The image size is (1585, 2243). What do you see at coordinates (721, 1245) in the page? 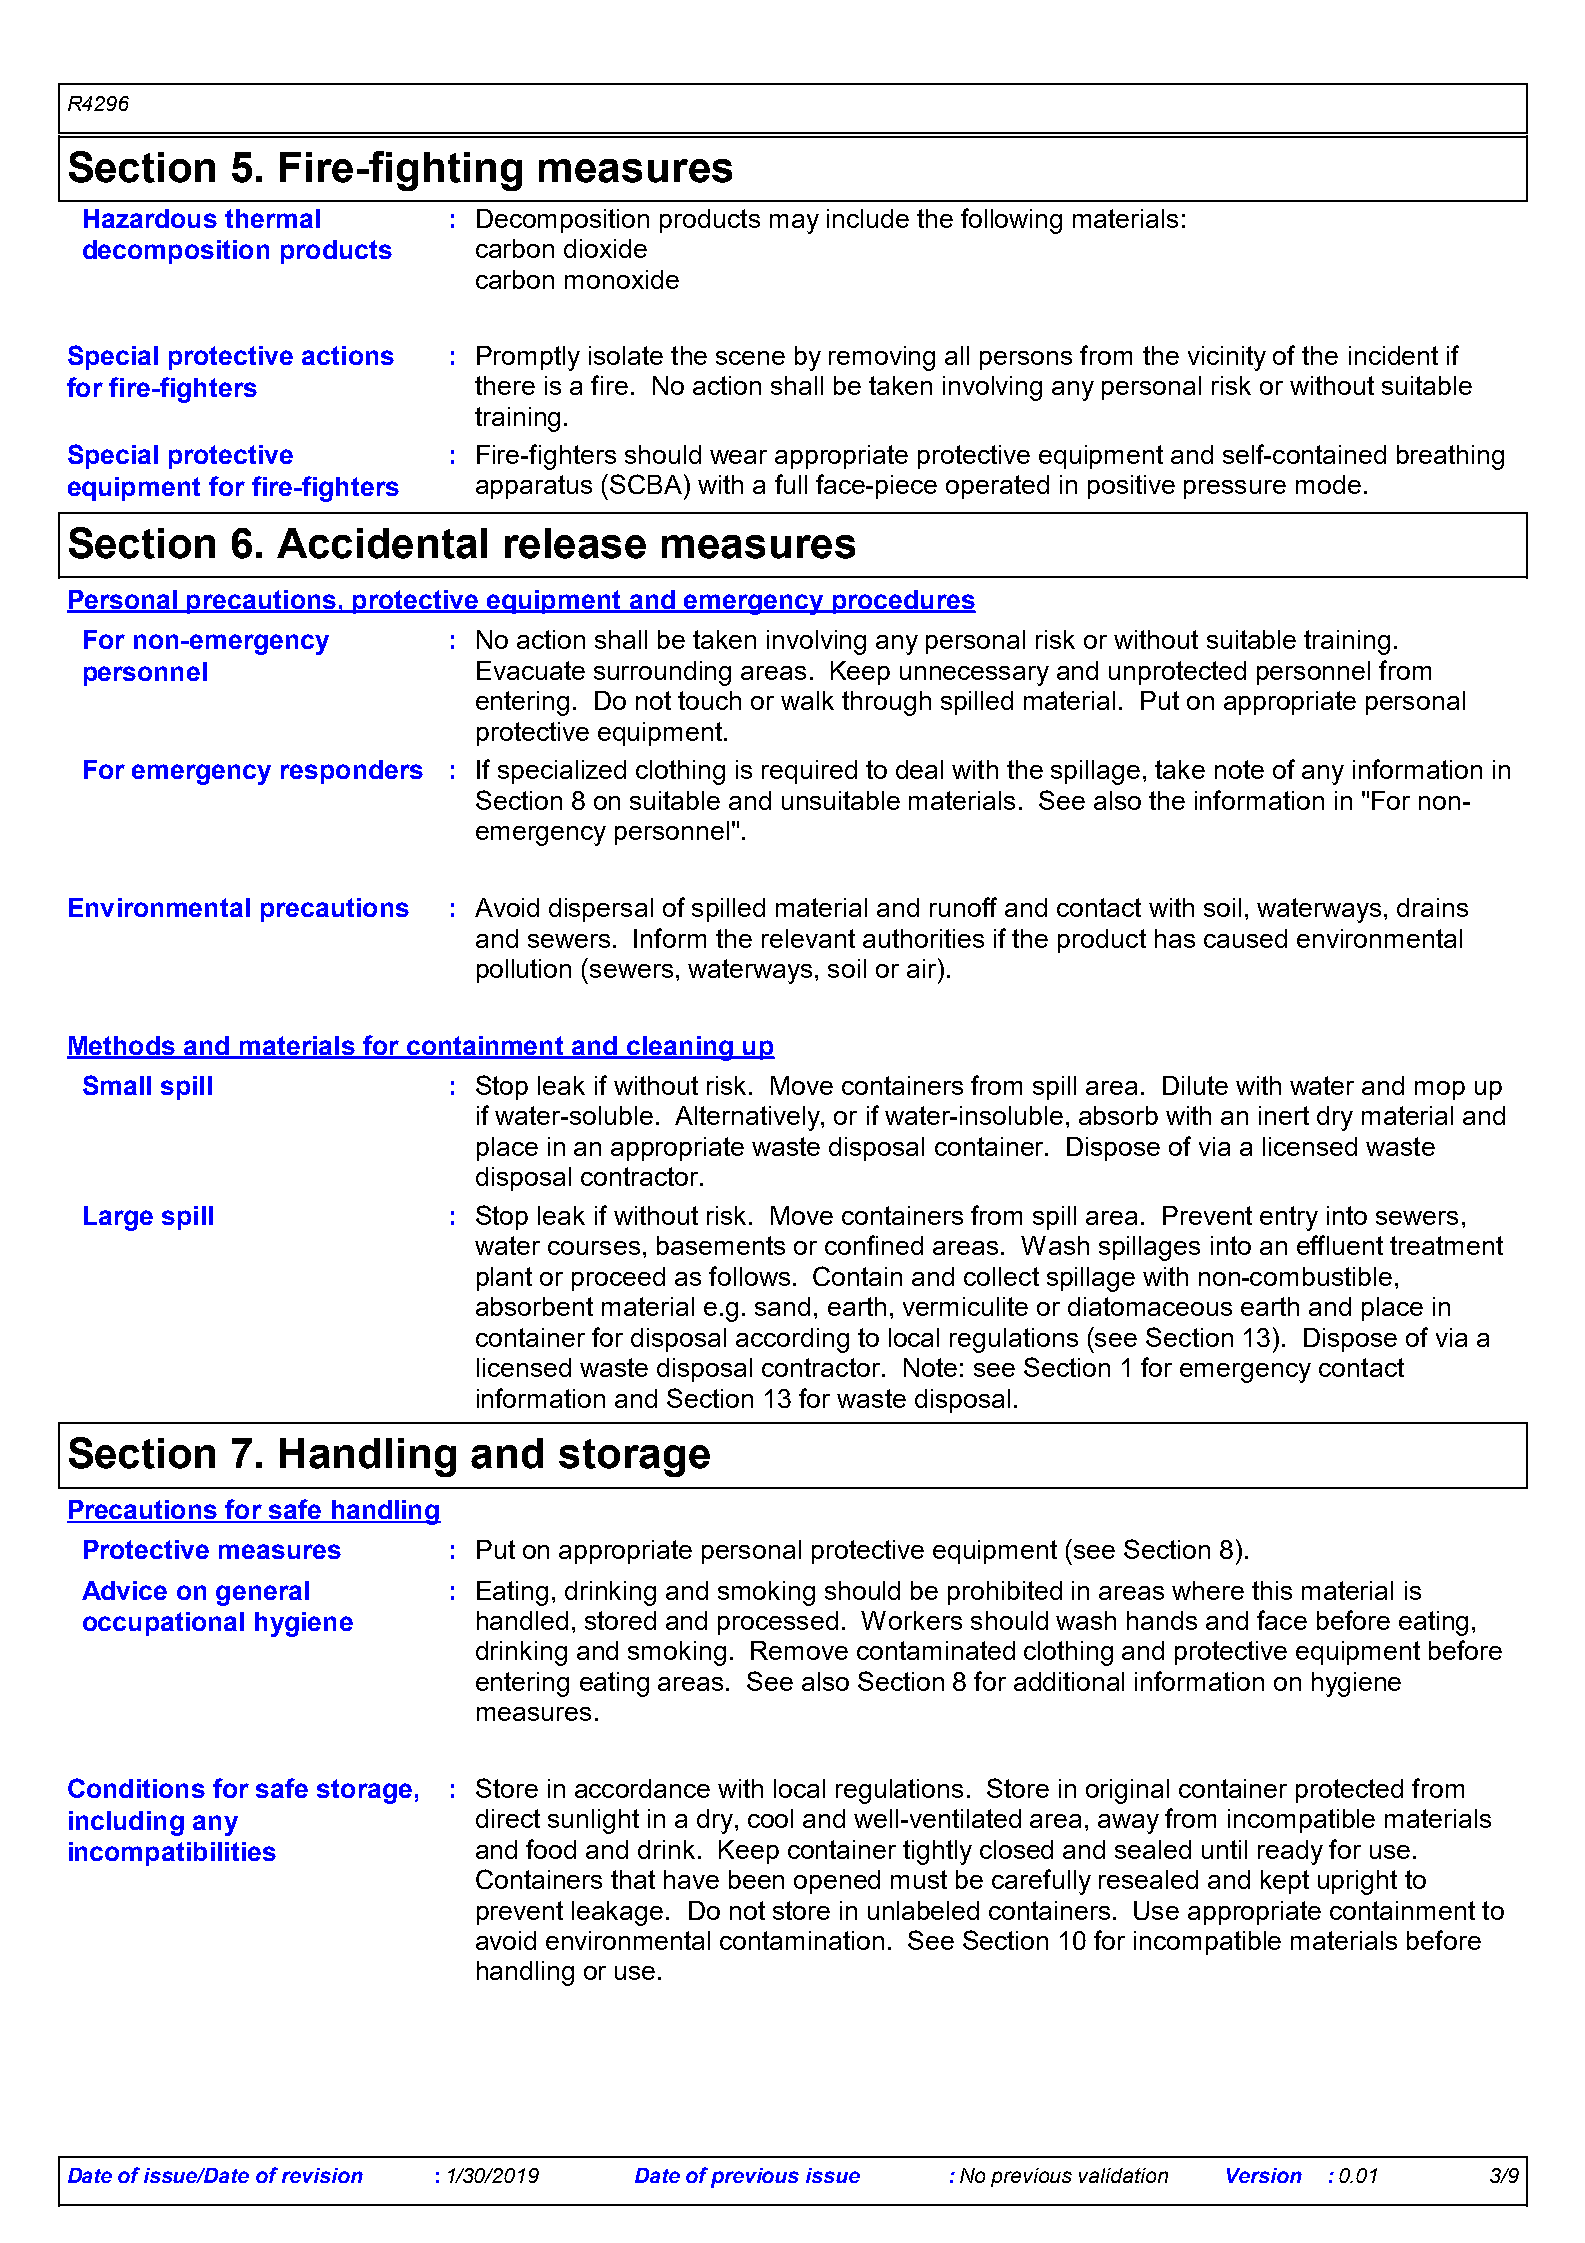
I see `basements` at bounding box center [721, 1245].
